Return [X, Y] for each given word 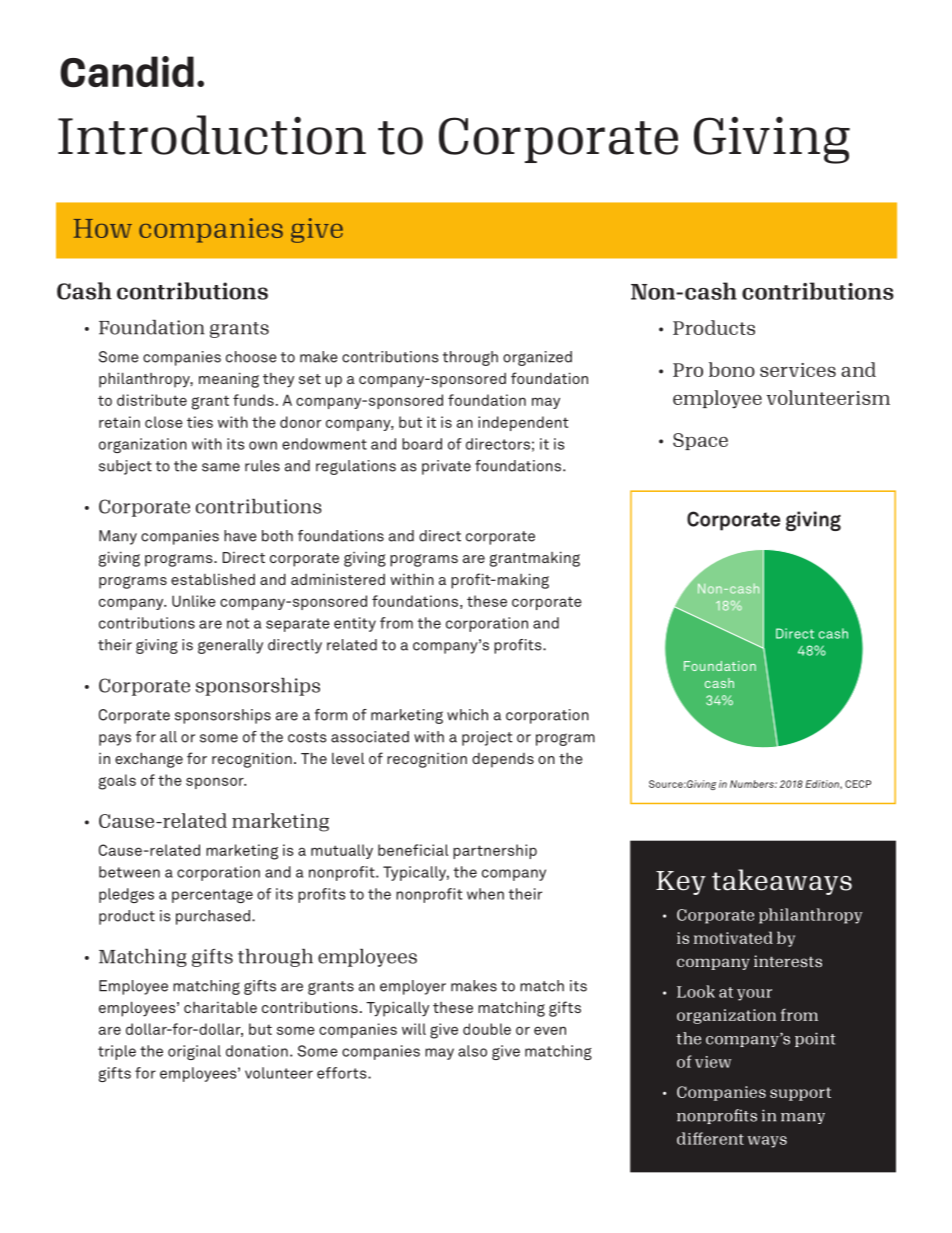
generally [230, 646]
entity [355, 624]
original [194, 1052]
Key [681, 883]
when [485, 894]
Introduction [212, 135]
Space [700, 441]
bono [732, 369]
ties [200, 422]
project [487, 738]
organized [537, 358]
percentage [212, 896]
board [422, 444]
